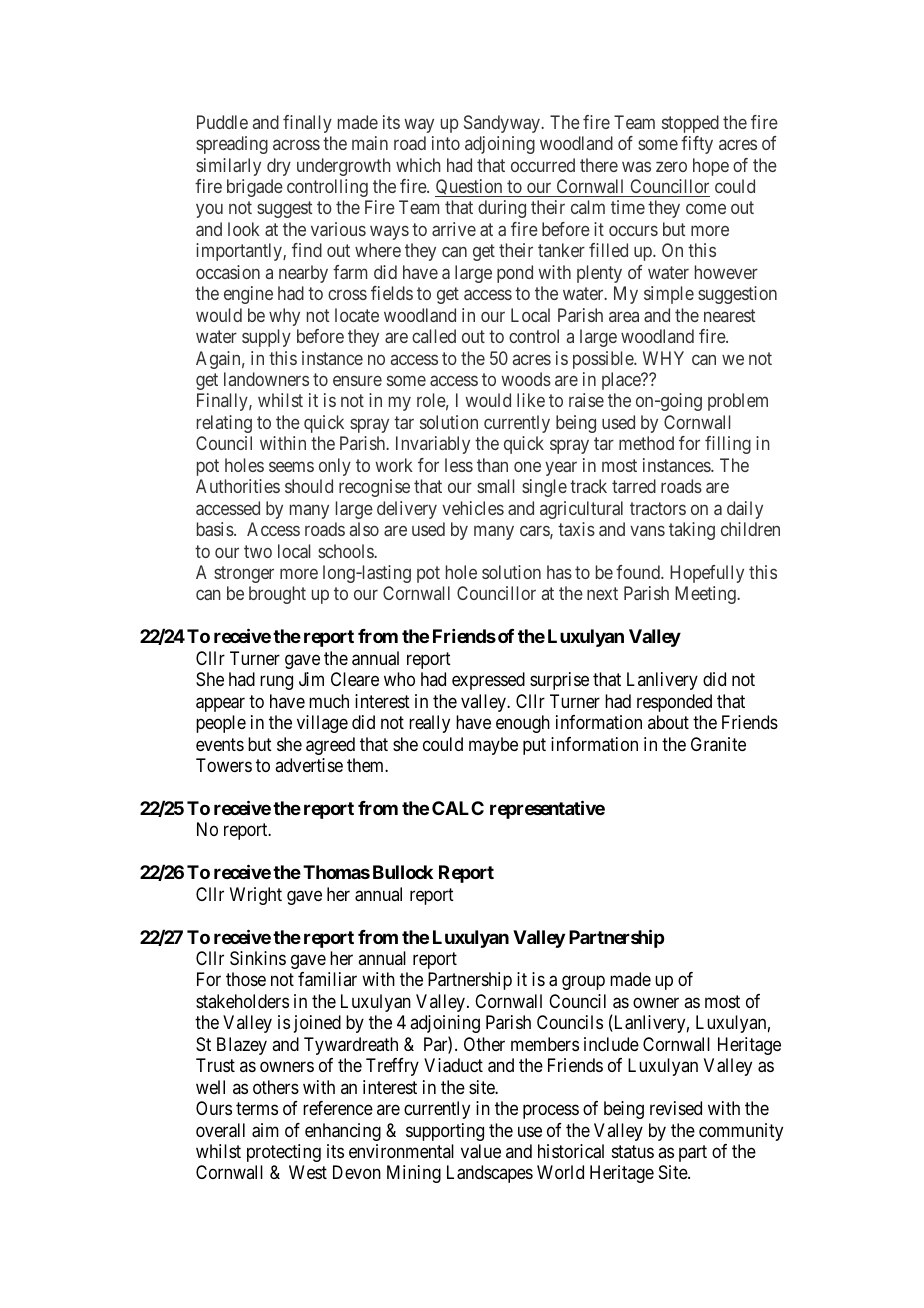 The width and height of the screenshot is (924, 1308). I want to click on Question, so click(470, 188).
